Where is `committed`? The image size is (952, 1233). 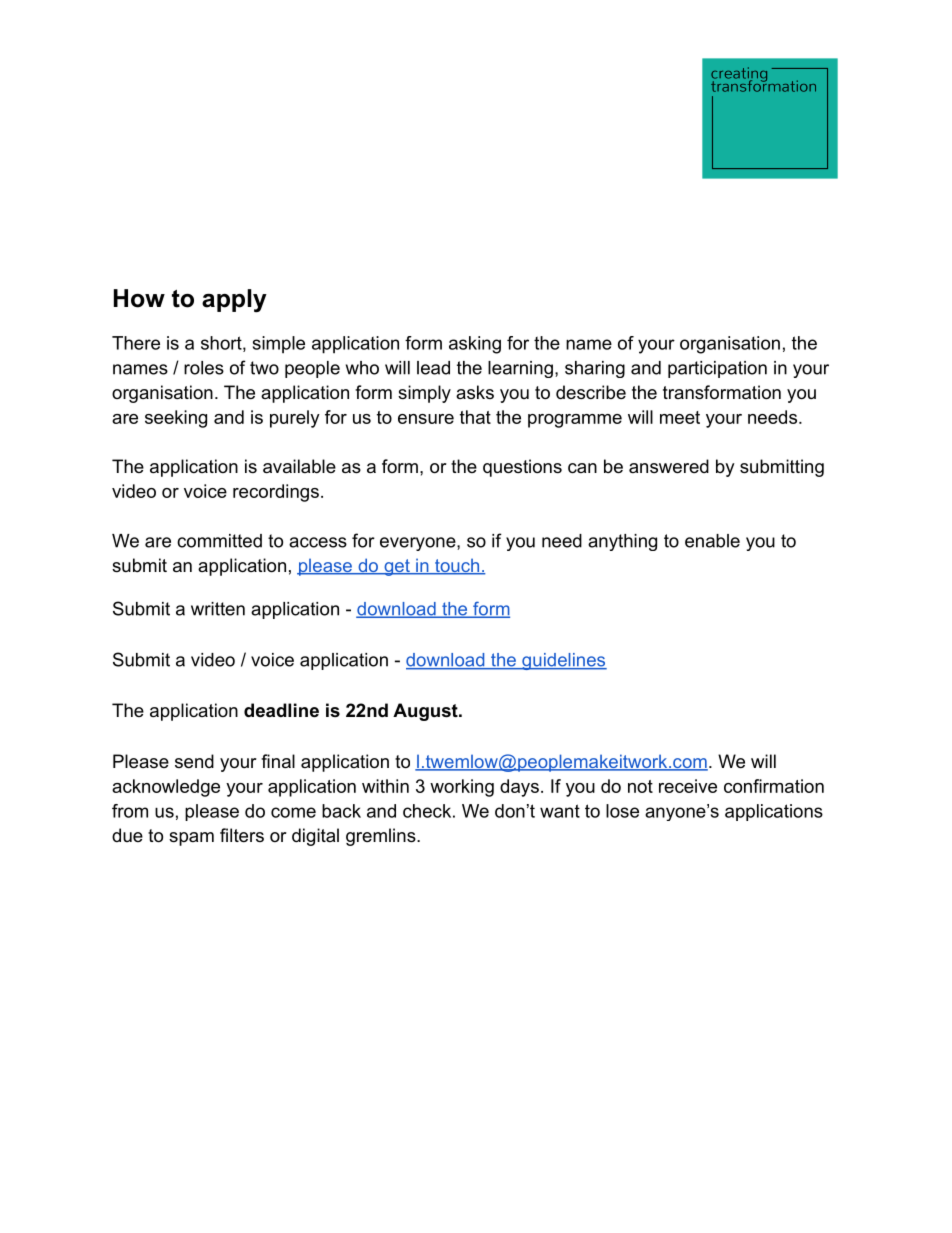 committed is located at coordinates (219, 541).
